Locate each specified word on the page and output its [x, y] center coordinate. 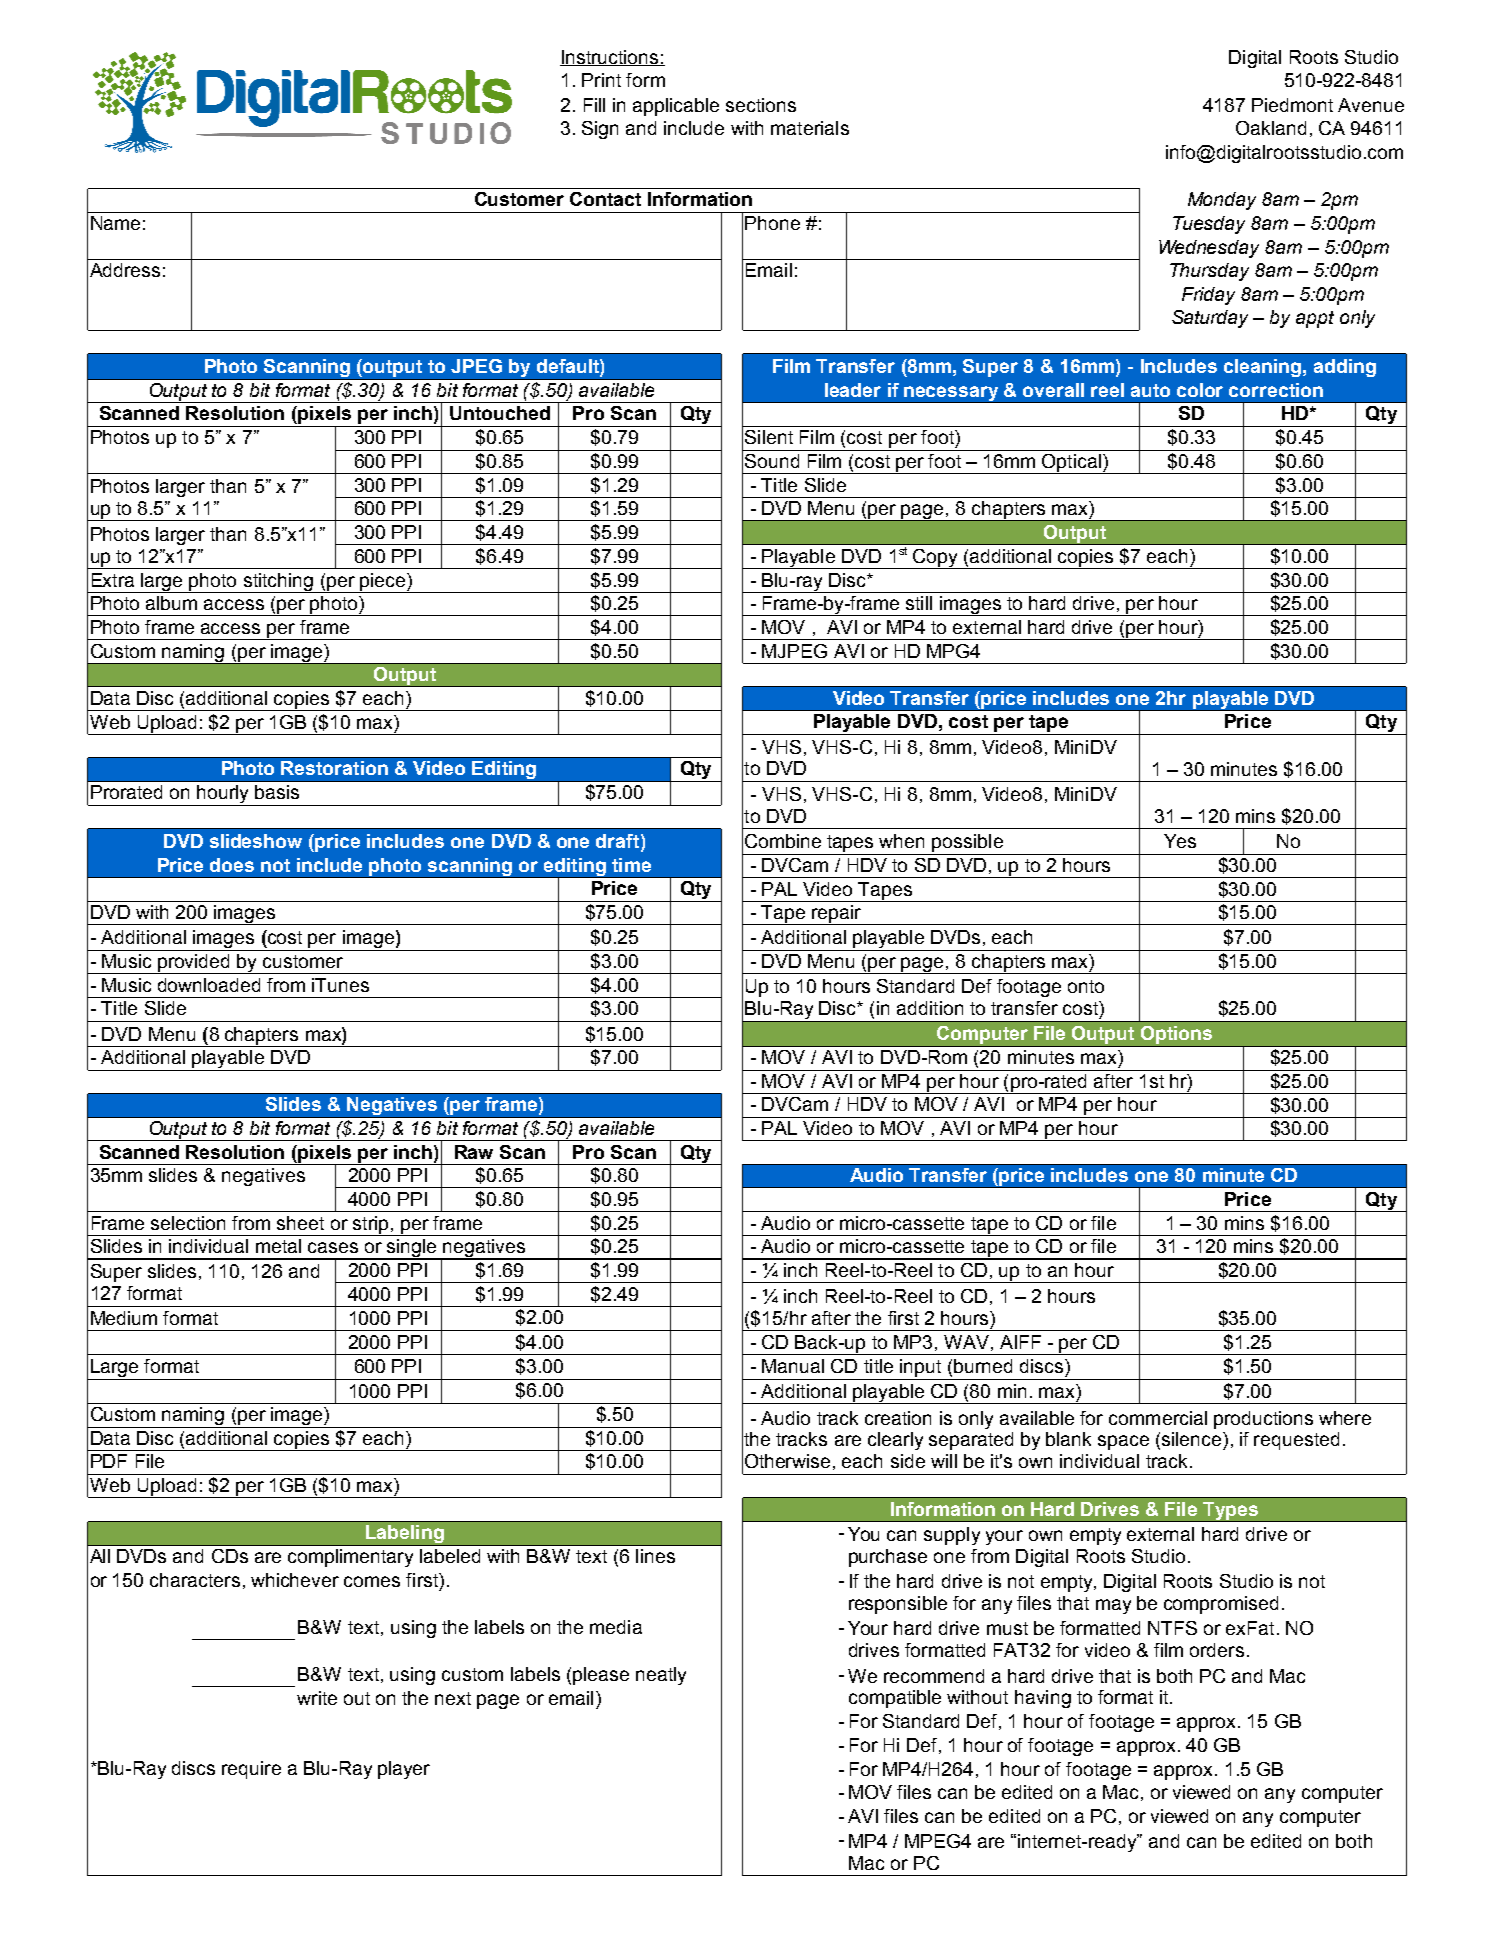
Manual [793, 1366]
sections [761, 105]
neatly [661, 1676]
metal [278, 1246]
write [317, 1698]
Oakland [1271, 128]
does [232, 865]
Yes [1180, 841]
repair [836, 915]
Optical [1071, 464]
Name [115, 223]
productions [1263, 1420]
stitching [278, 583]
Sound [772, 461]
